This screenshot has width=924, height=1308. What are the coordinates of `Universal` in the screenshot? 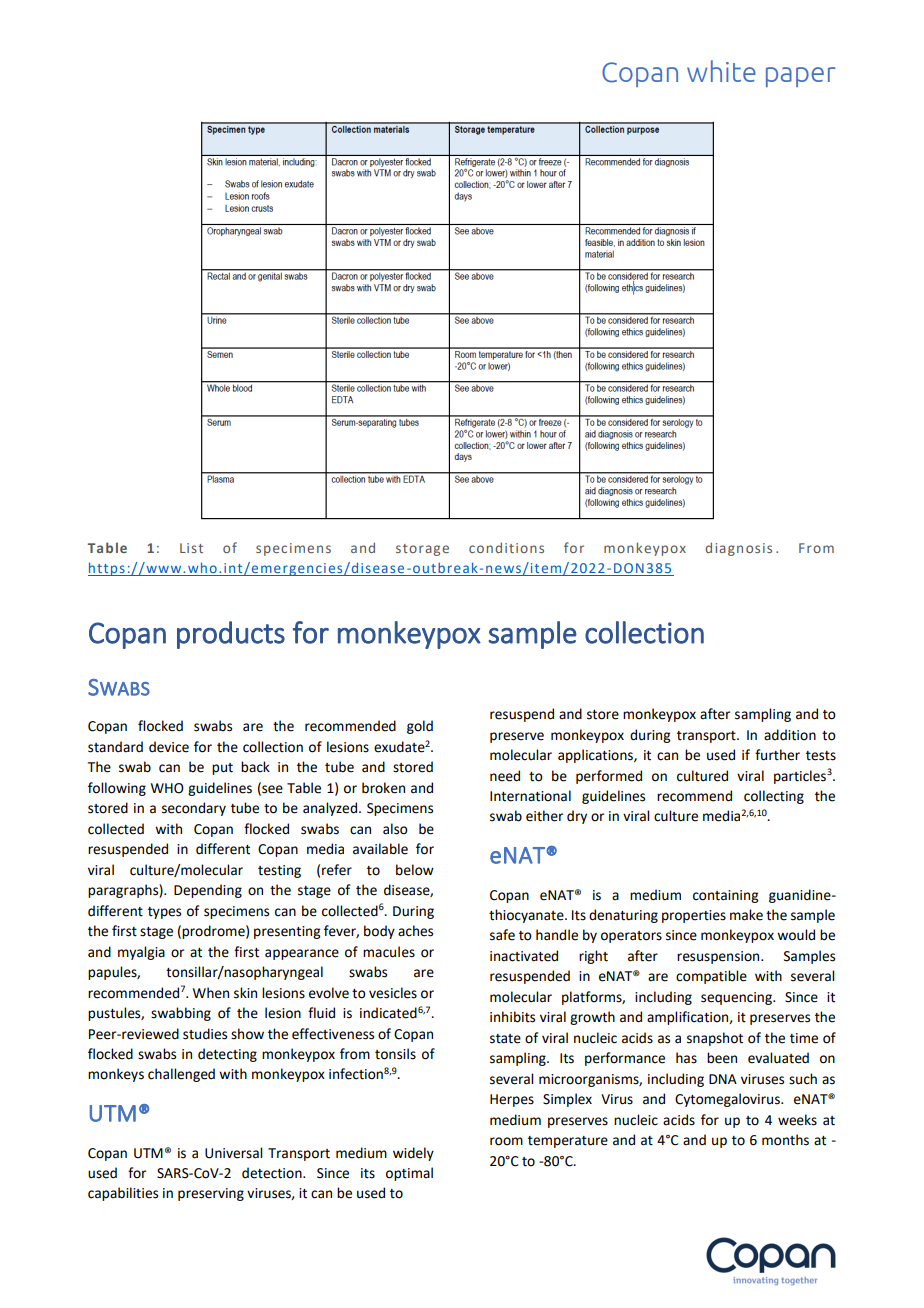 It's located at (233, 1153).
